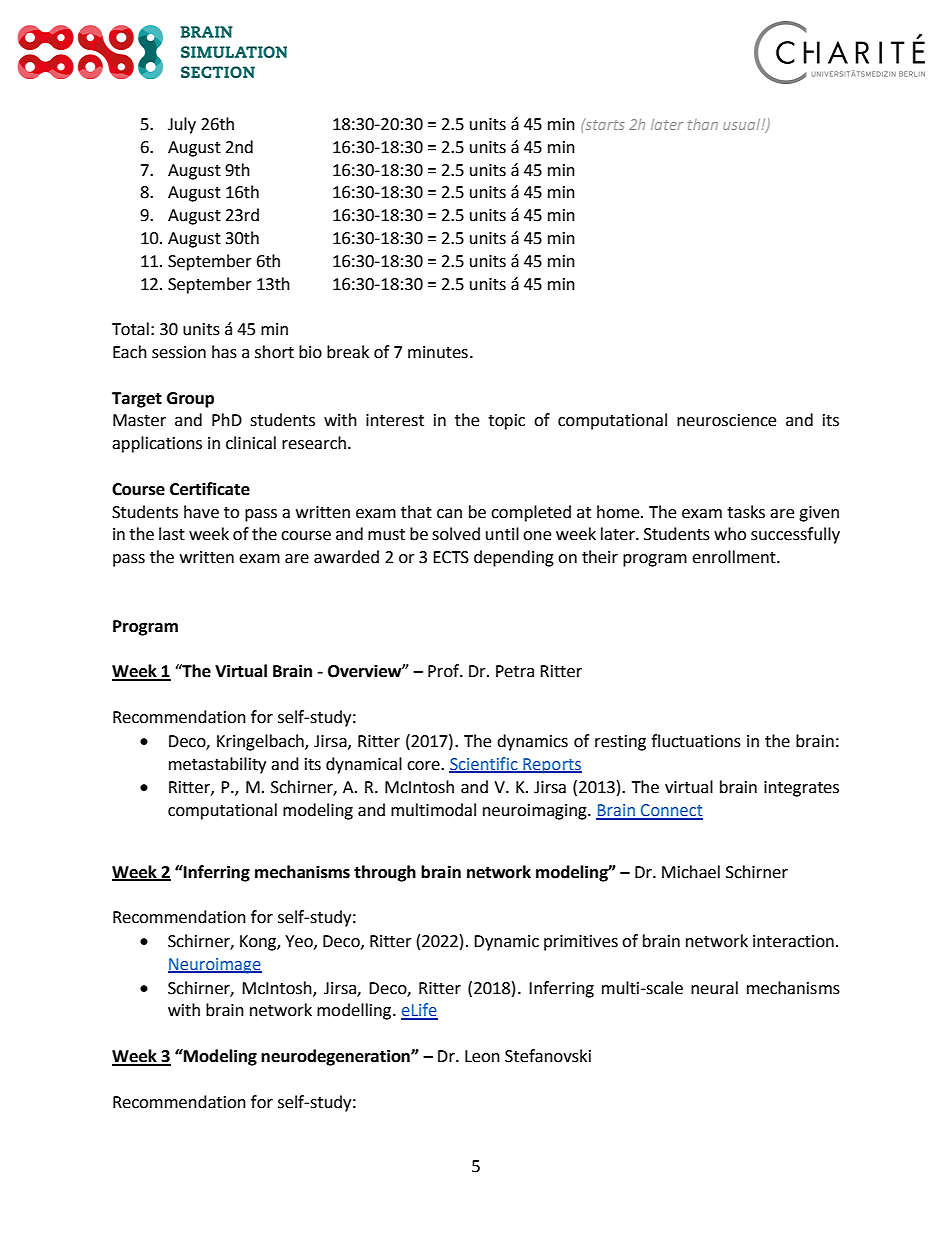 Image resolution: width=952 pixels, height=1233 pixels. What do you see at coordinates (726, 420) in the screenshot?
I see `neuroscience` at bounding box center [726, 420].
